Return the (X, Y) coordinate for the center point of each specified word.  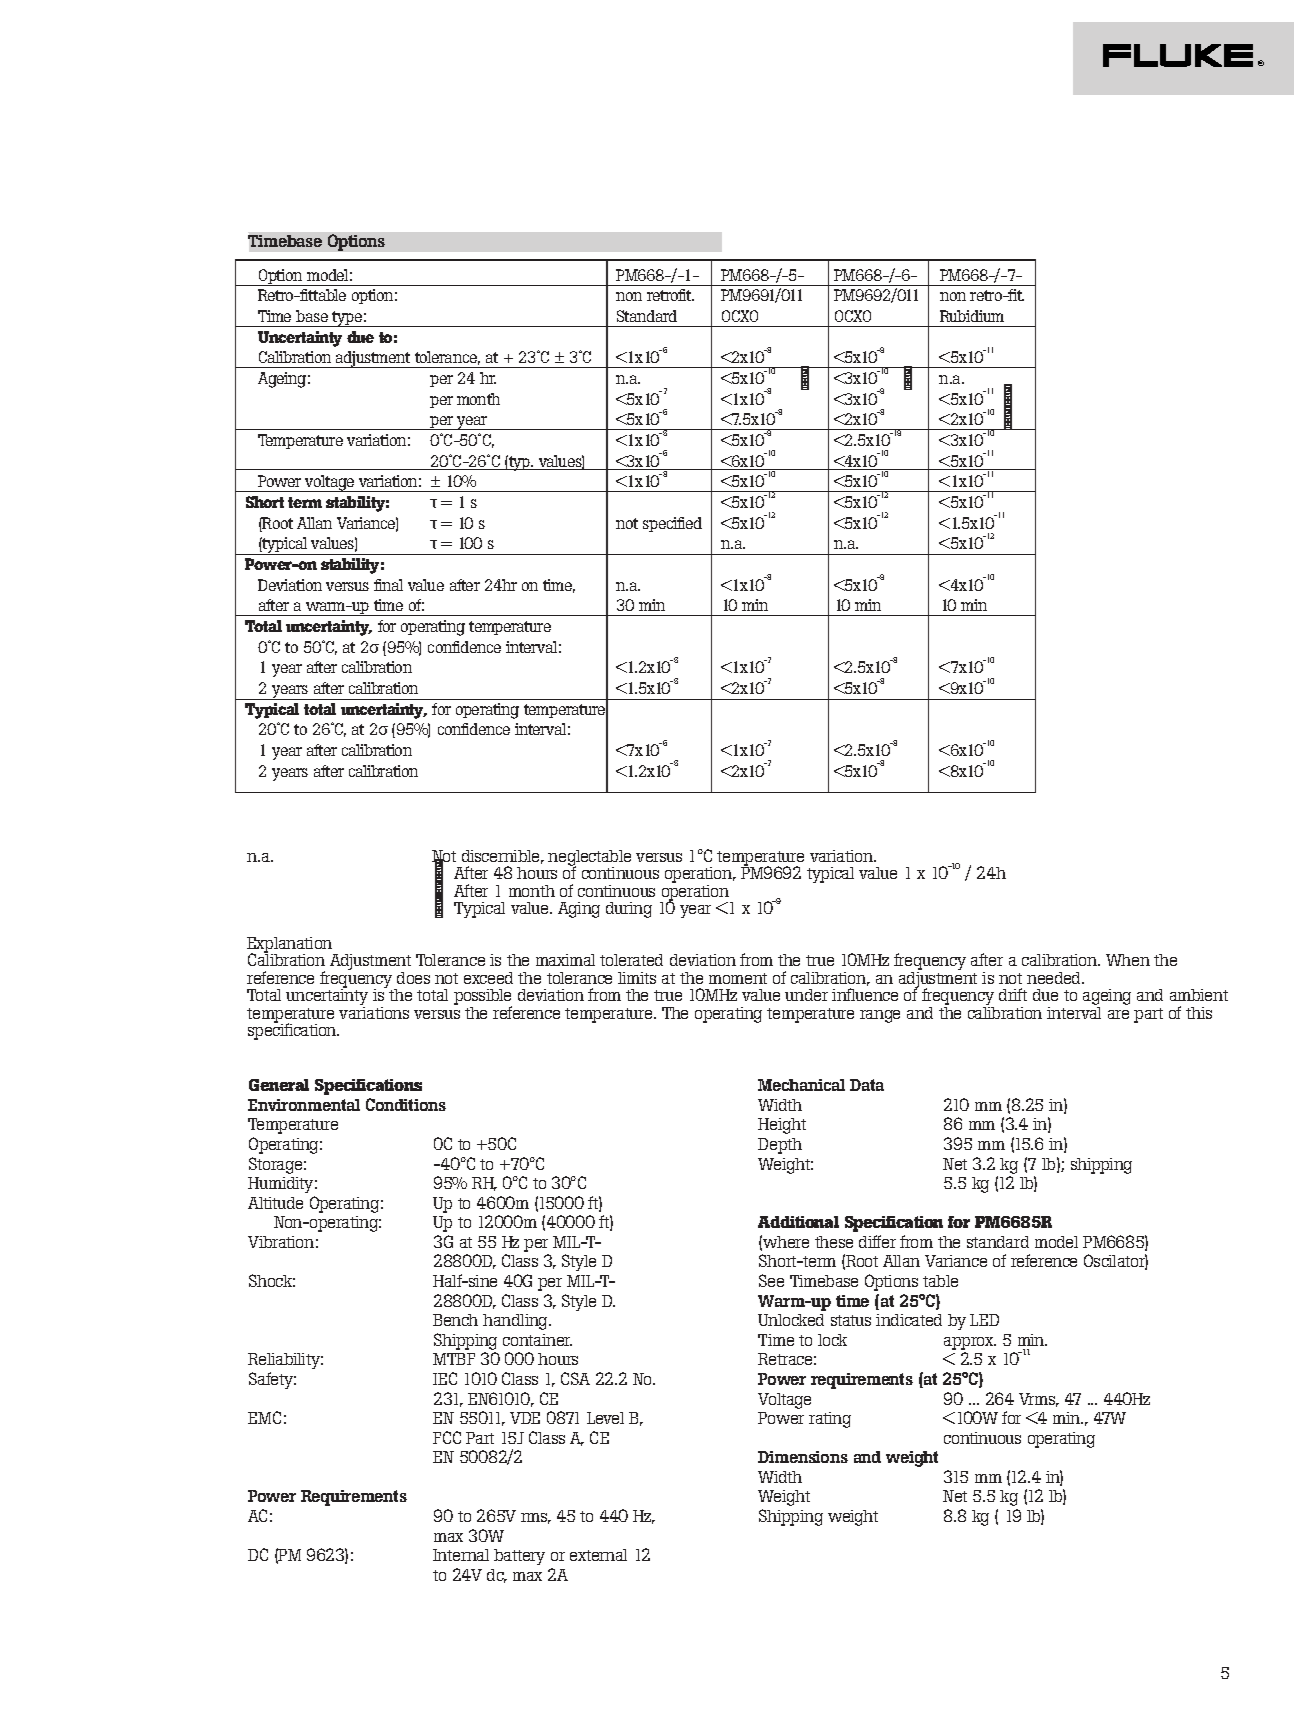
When (1128, 960)
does (413, 978)
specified (672, 524)
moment (738, 978)
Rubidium (972, 316)
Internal (461, 1555)
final (388, 585)
